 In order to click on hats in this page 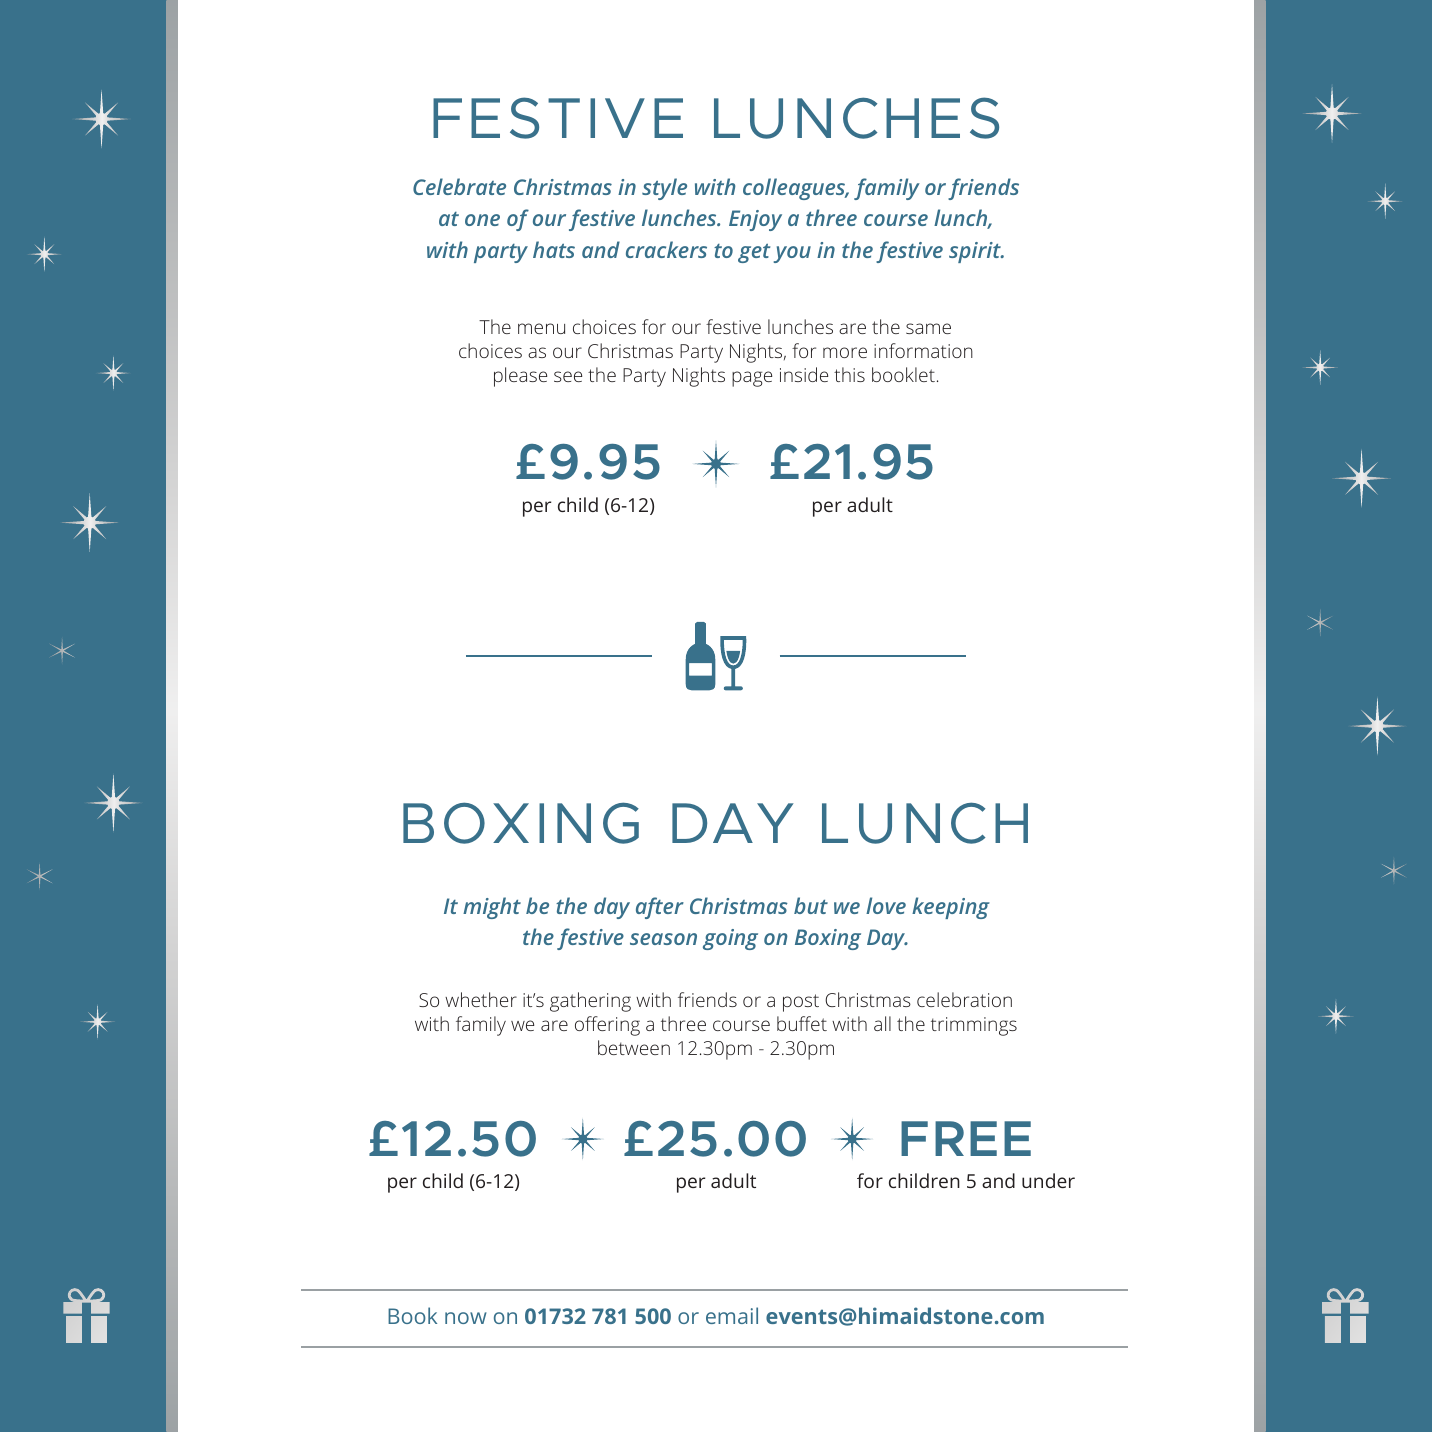, I will do `click(554, 249)`.
